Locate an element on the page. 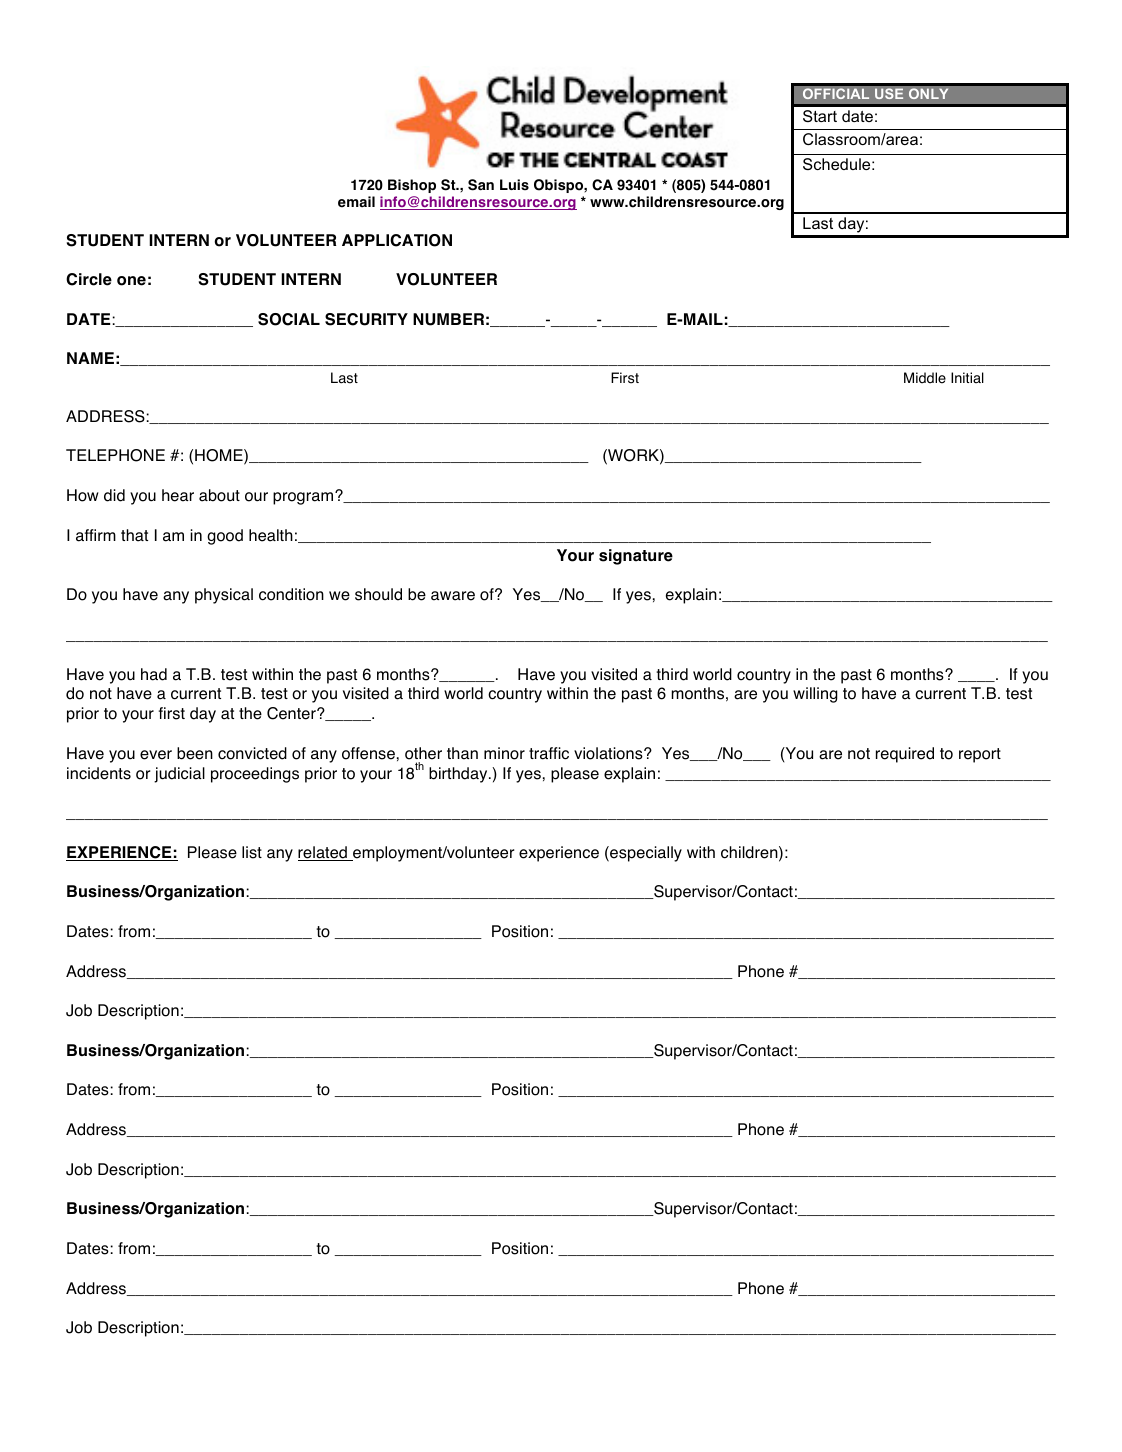  list is located at coordinates (252, 852).
